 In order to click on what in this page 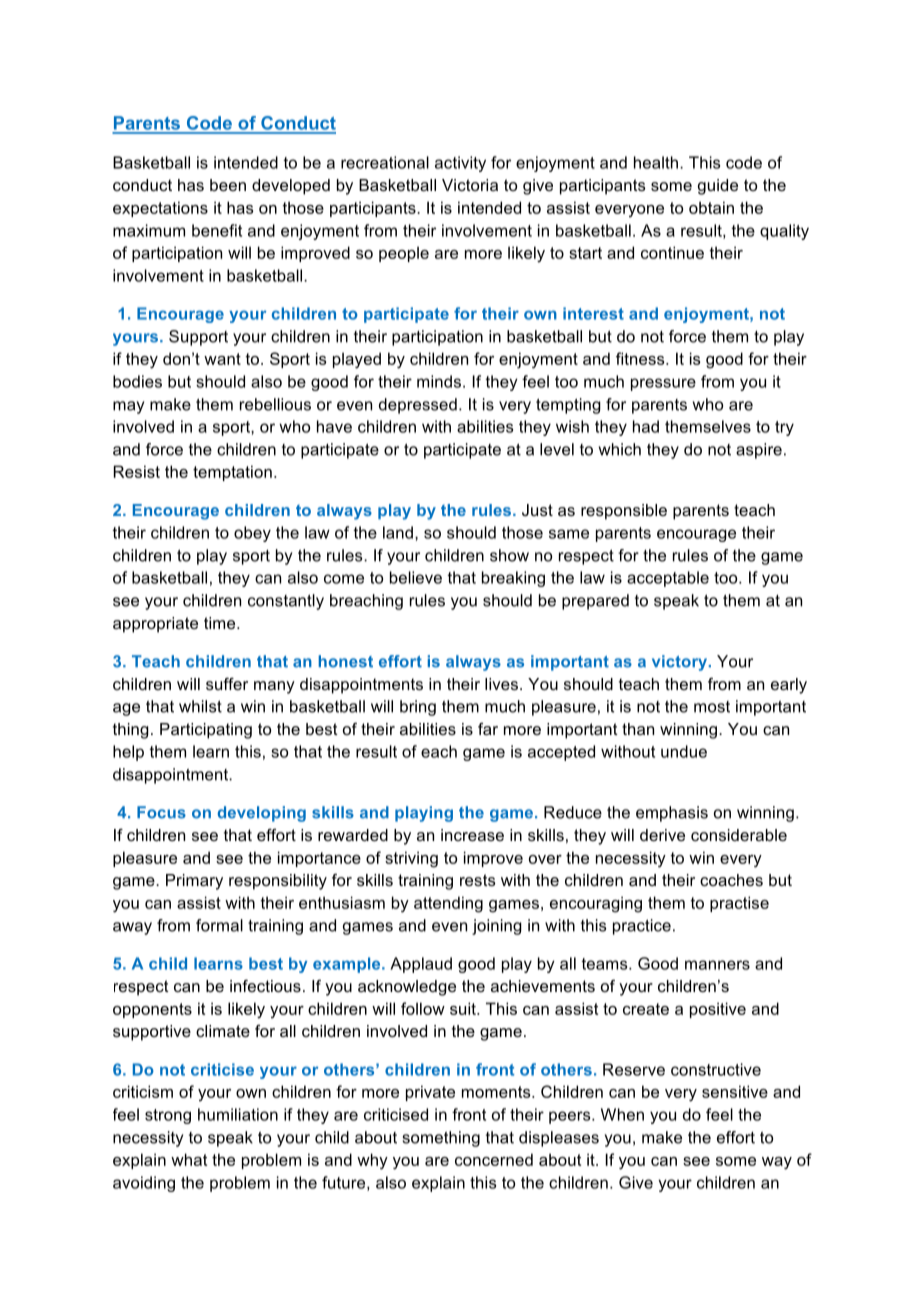, I will do `click(189, 1159)`.
